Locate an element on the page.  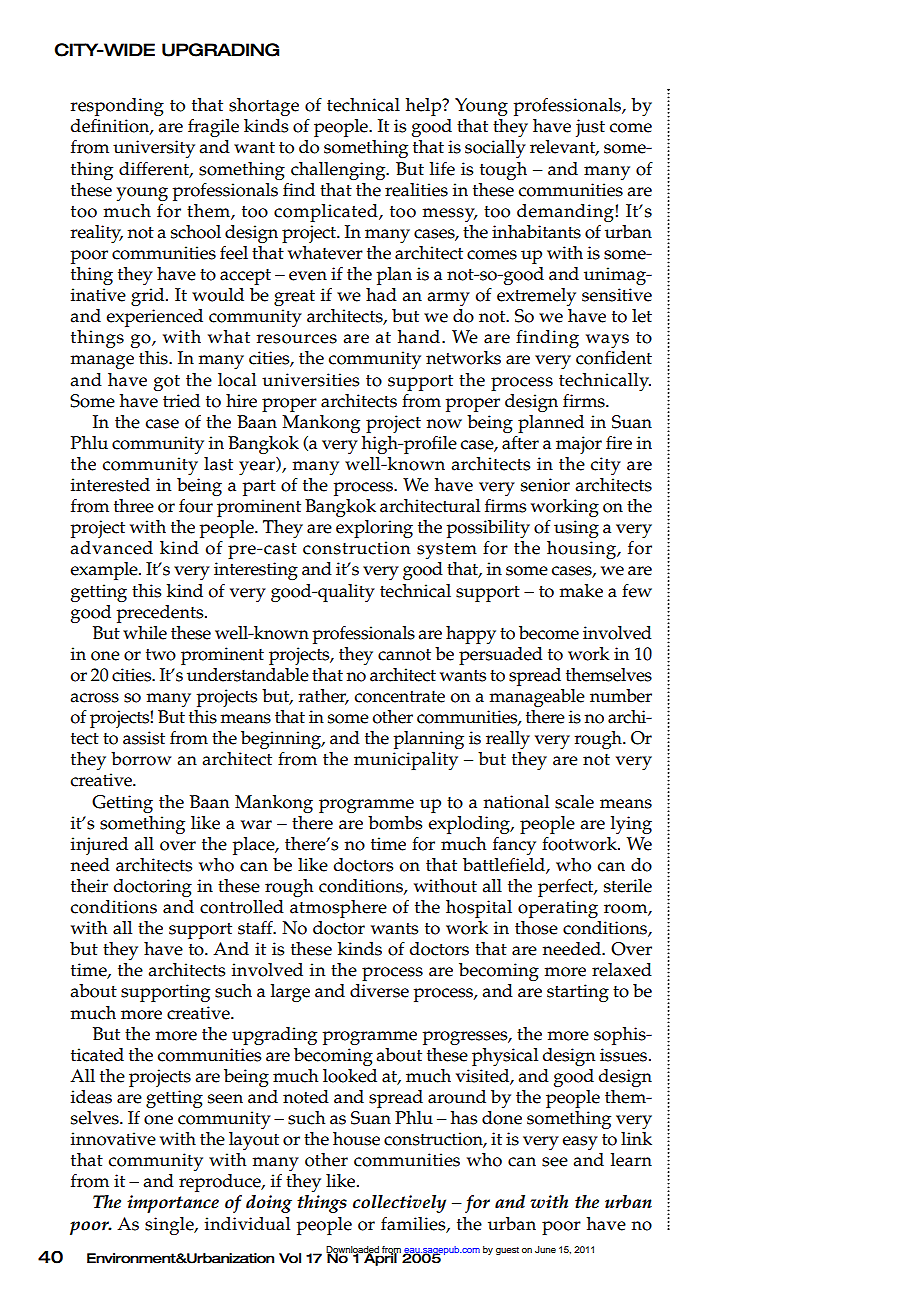
three is located at coordinates (134, 506).
